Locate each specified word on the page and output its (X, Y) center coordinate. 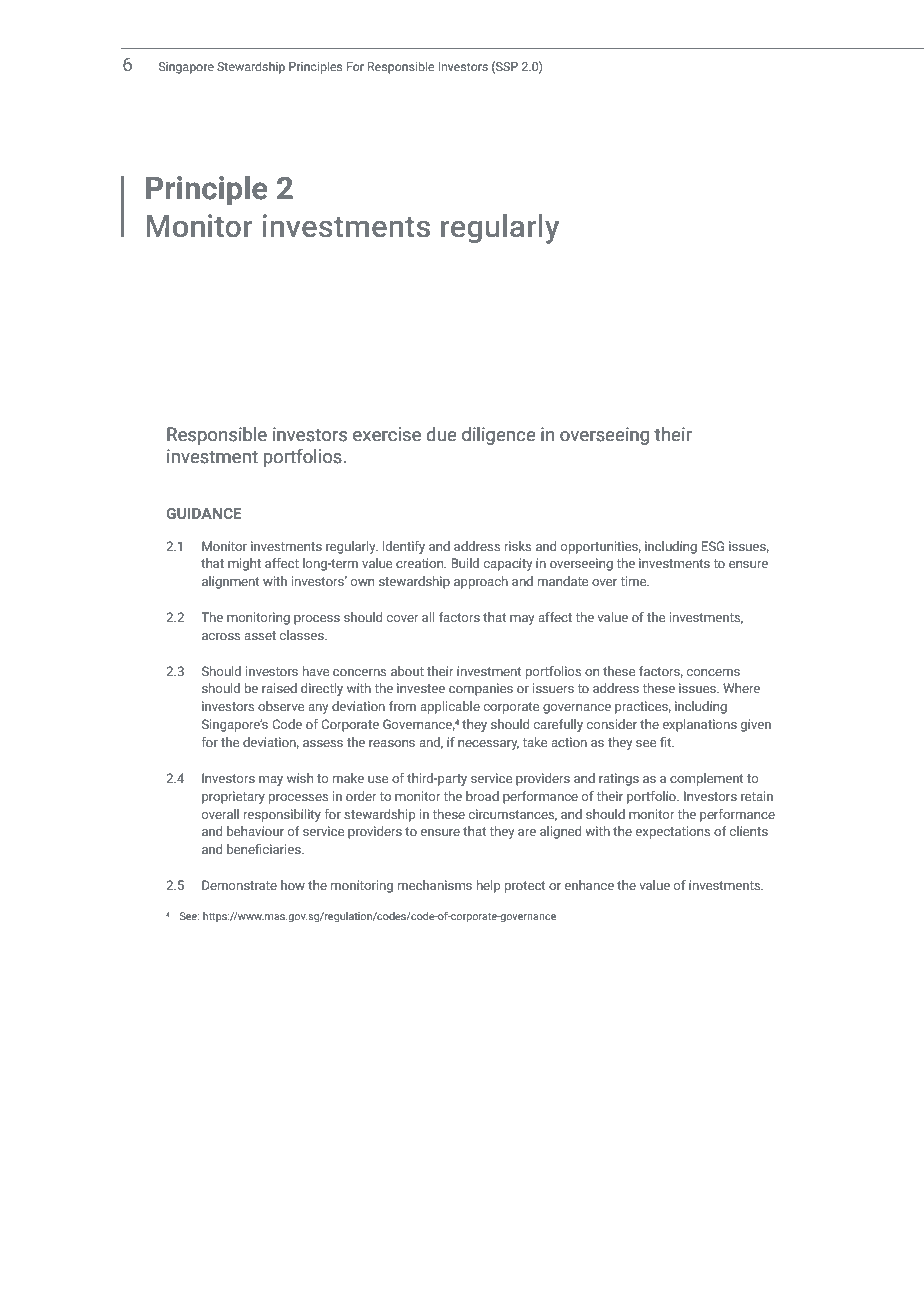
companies (481, 689)
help (488, 886)
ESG (712, 546)
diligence (498, 436)
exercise (387, 434)
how (293, 885)
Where (741, 688)
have (316, 671)
